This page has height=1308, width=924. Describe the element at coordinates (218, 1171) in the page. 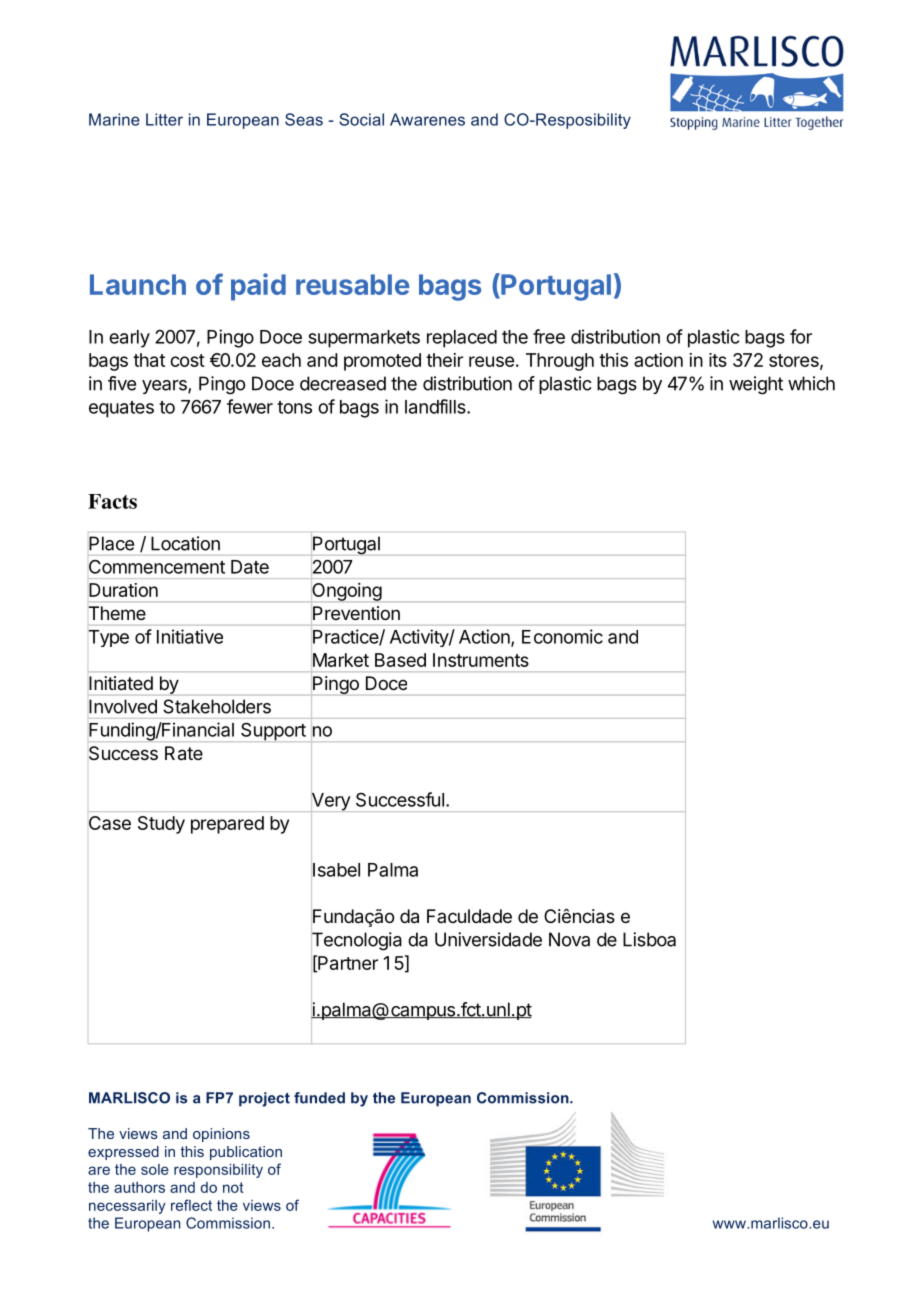

I see `responsibility` at that location.
